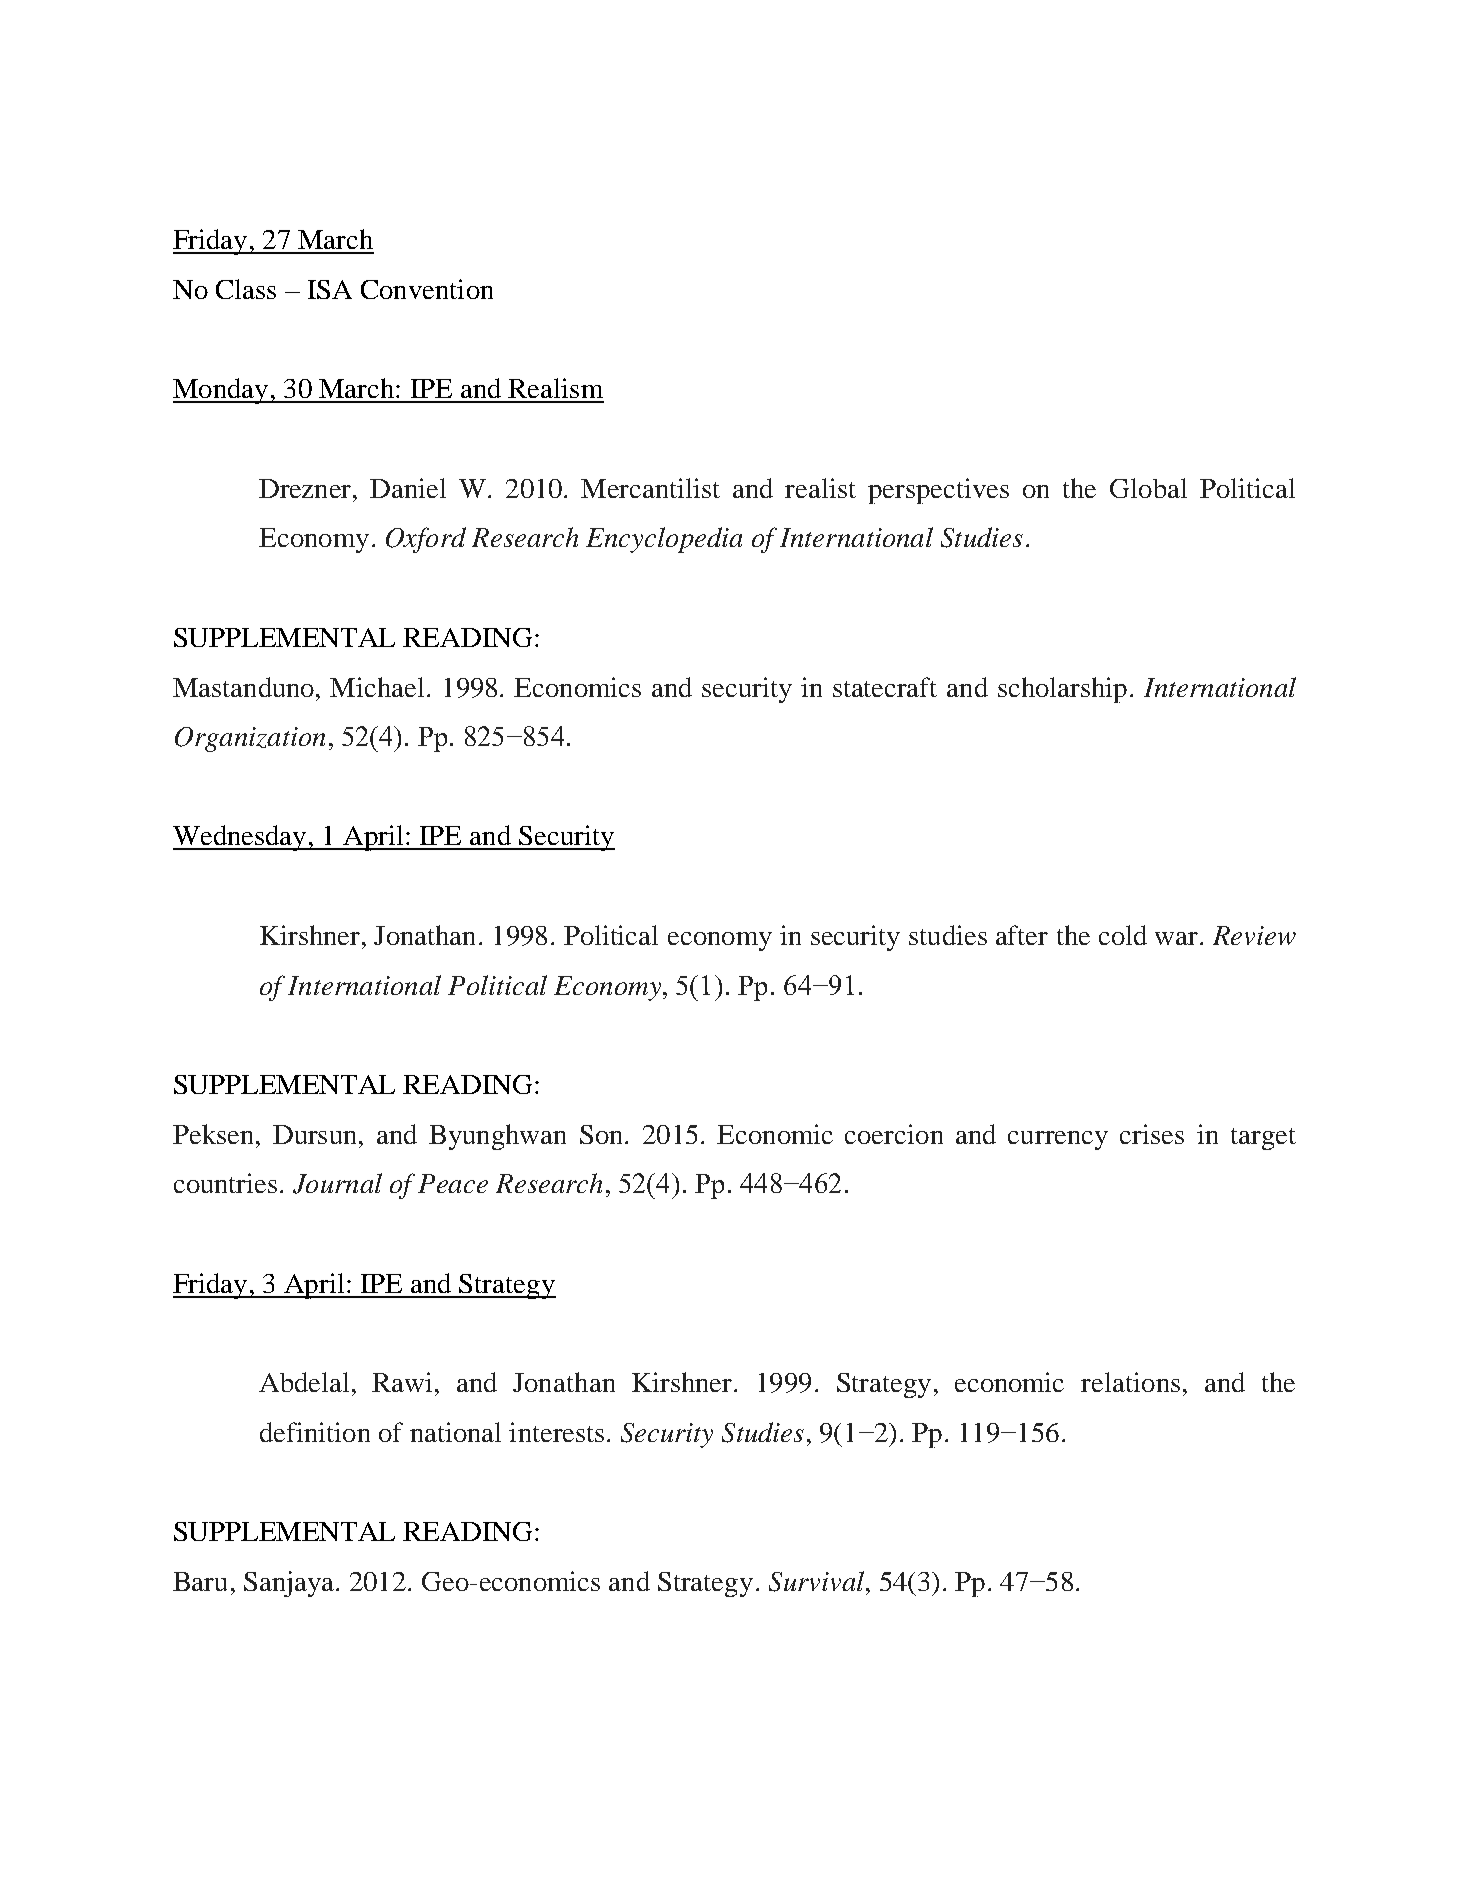 The image size is (1469, 1901). Describe the element at coordinates (426, 540) in the page. I see `Oxford` at that location.
